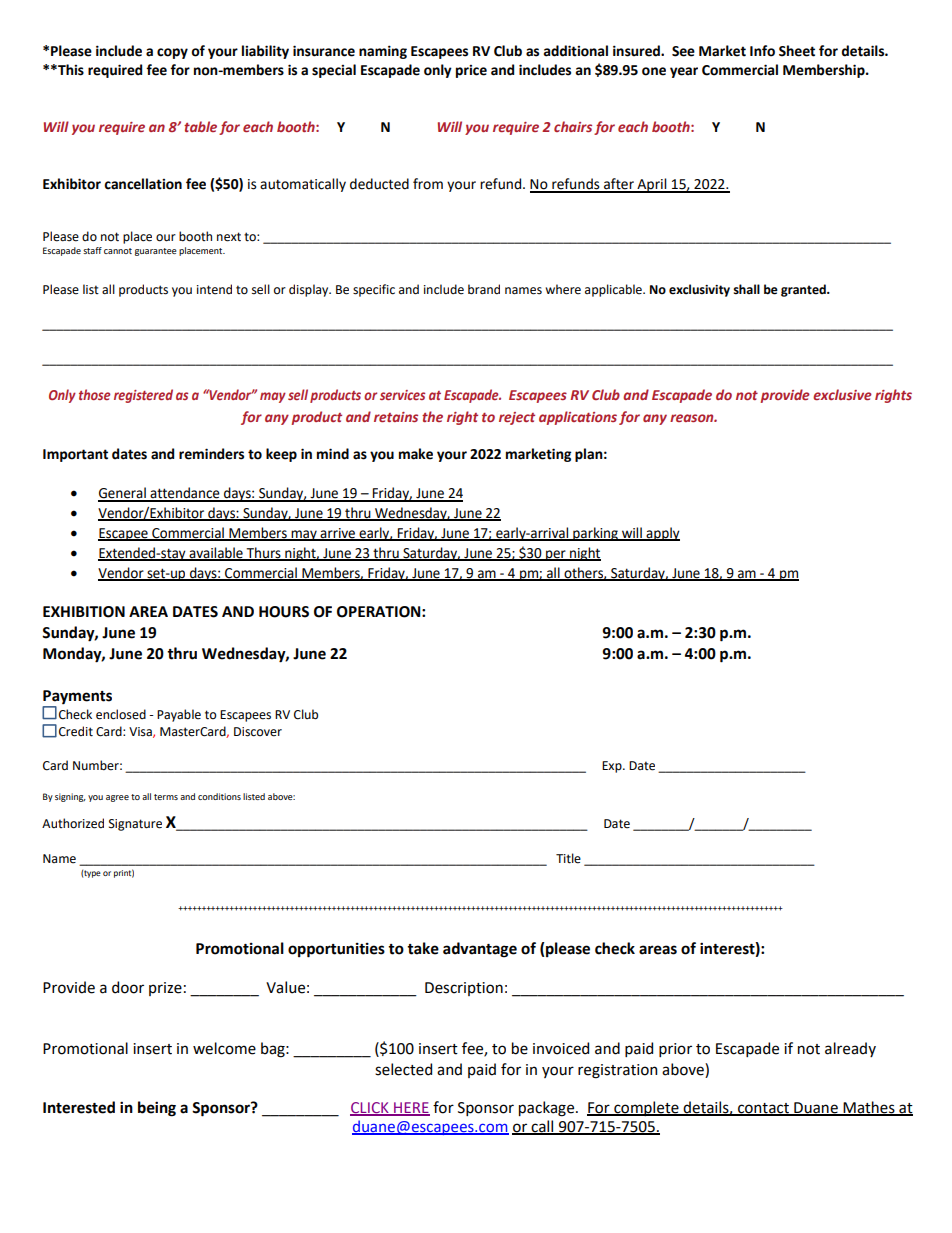 This screenshot has height=1233, width=952. I want to click on selected, so click(403, 1069).
